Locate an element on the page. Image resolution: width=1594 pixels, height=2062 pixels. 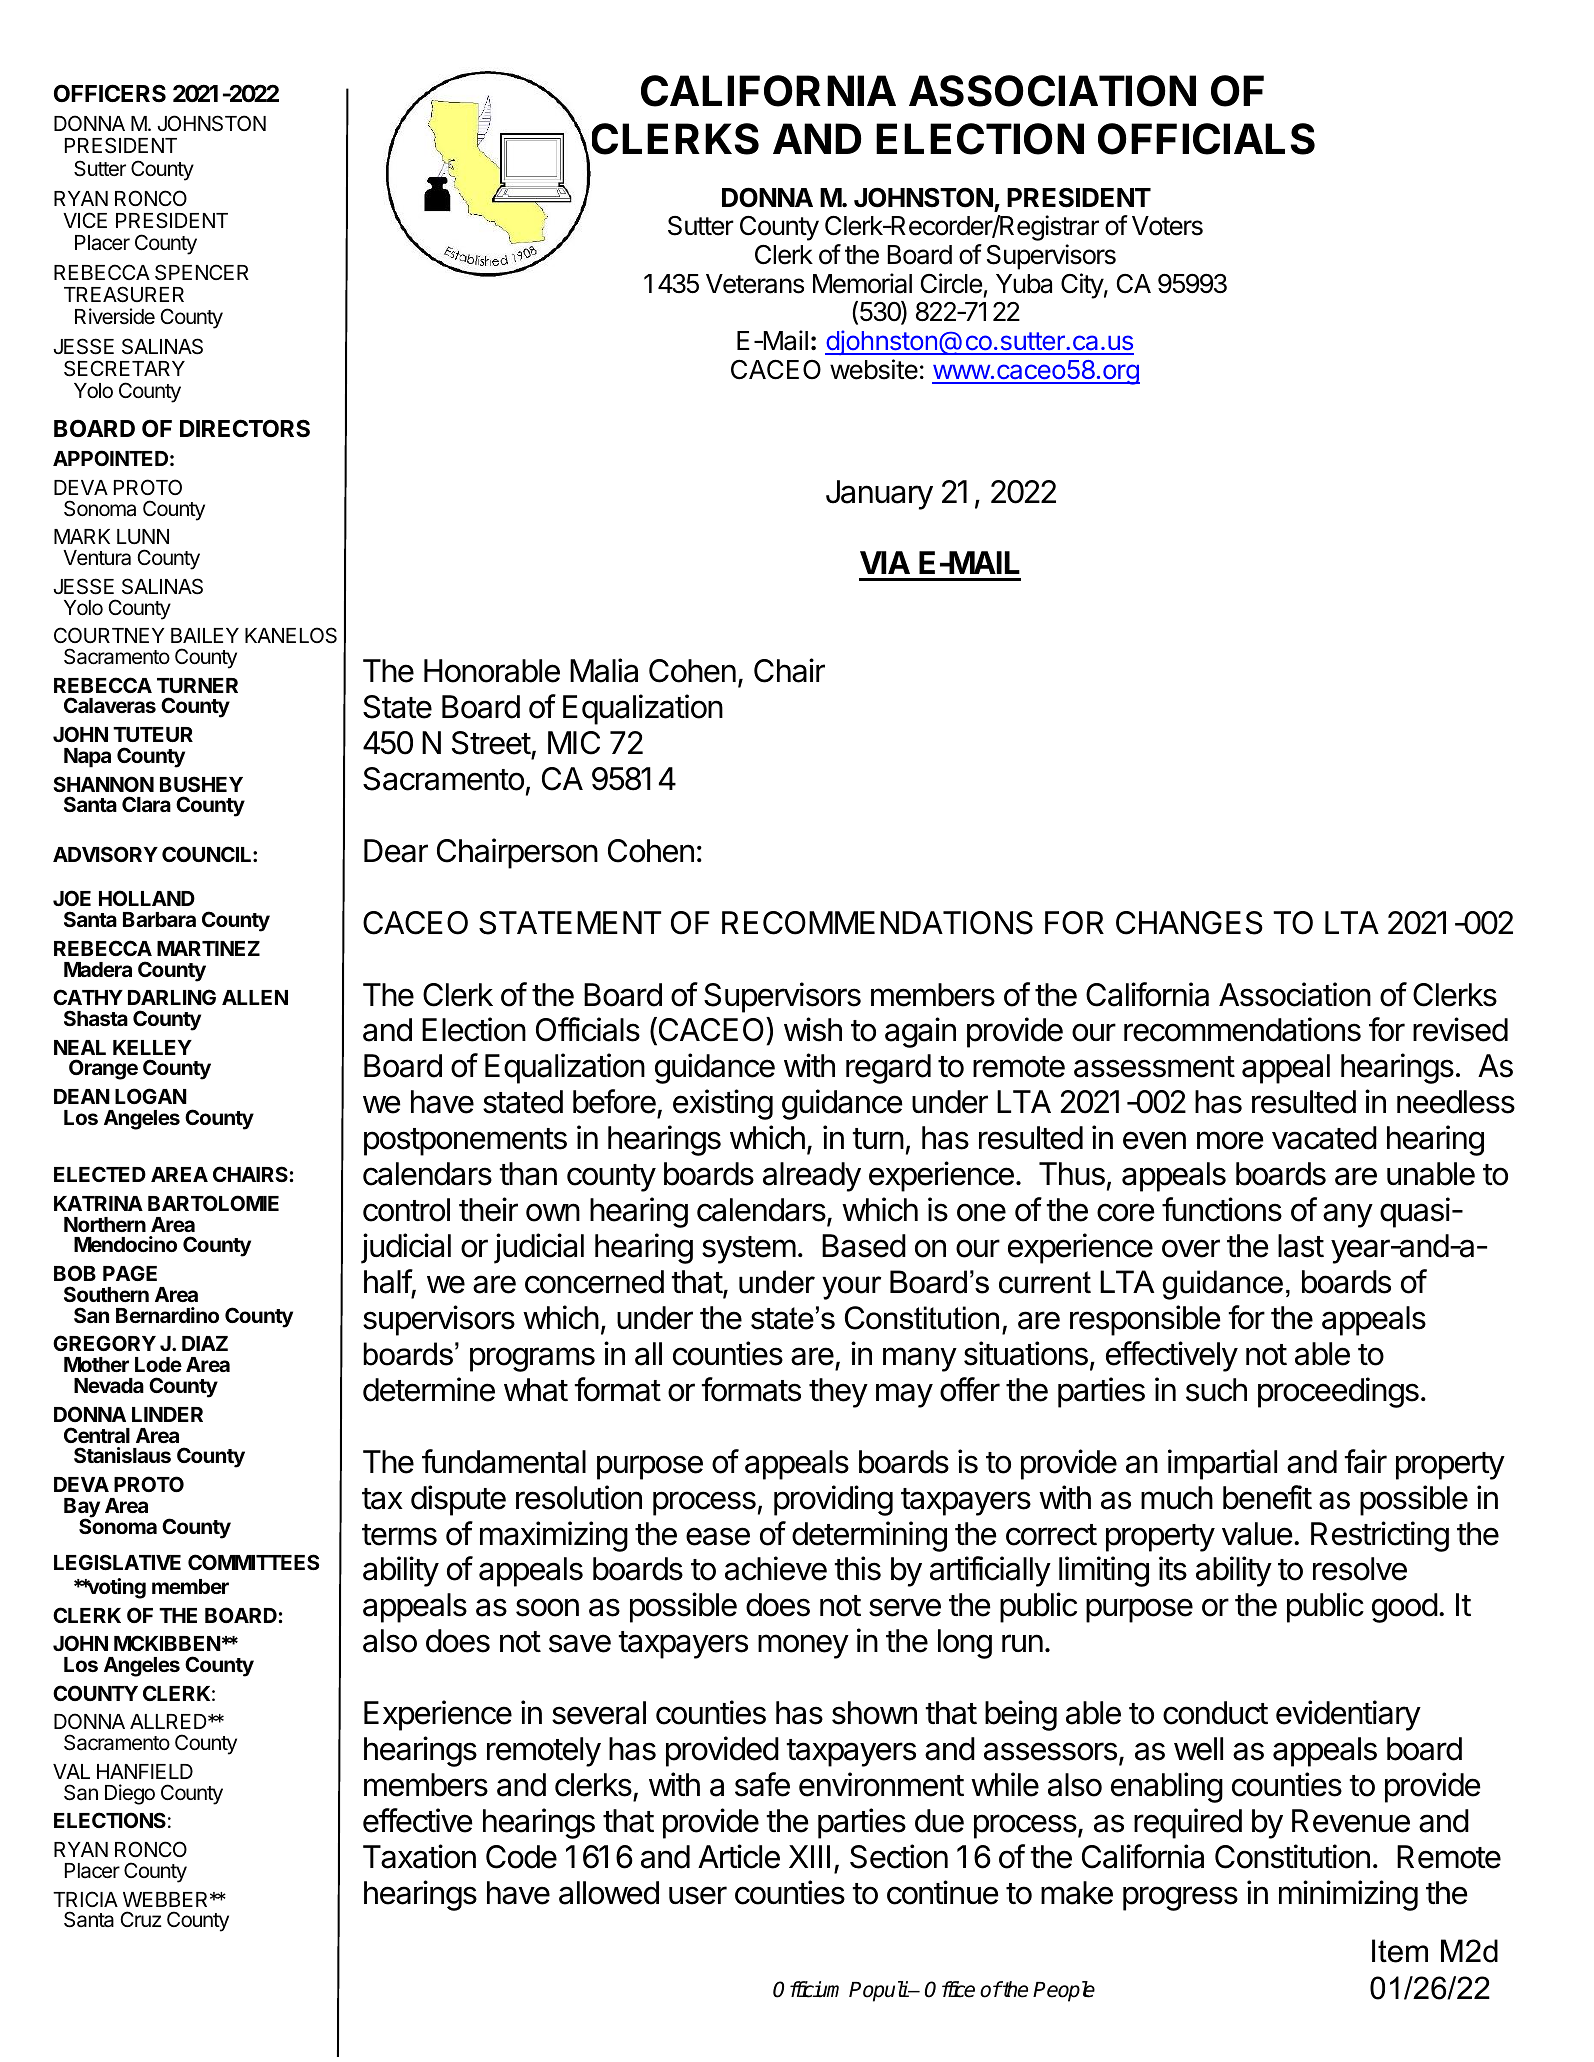
ease is located at coordinates (718, 1536).
